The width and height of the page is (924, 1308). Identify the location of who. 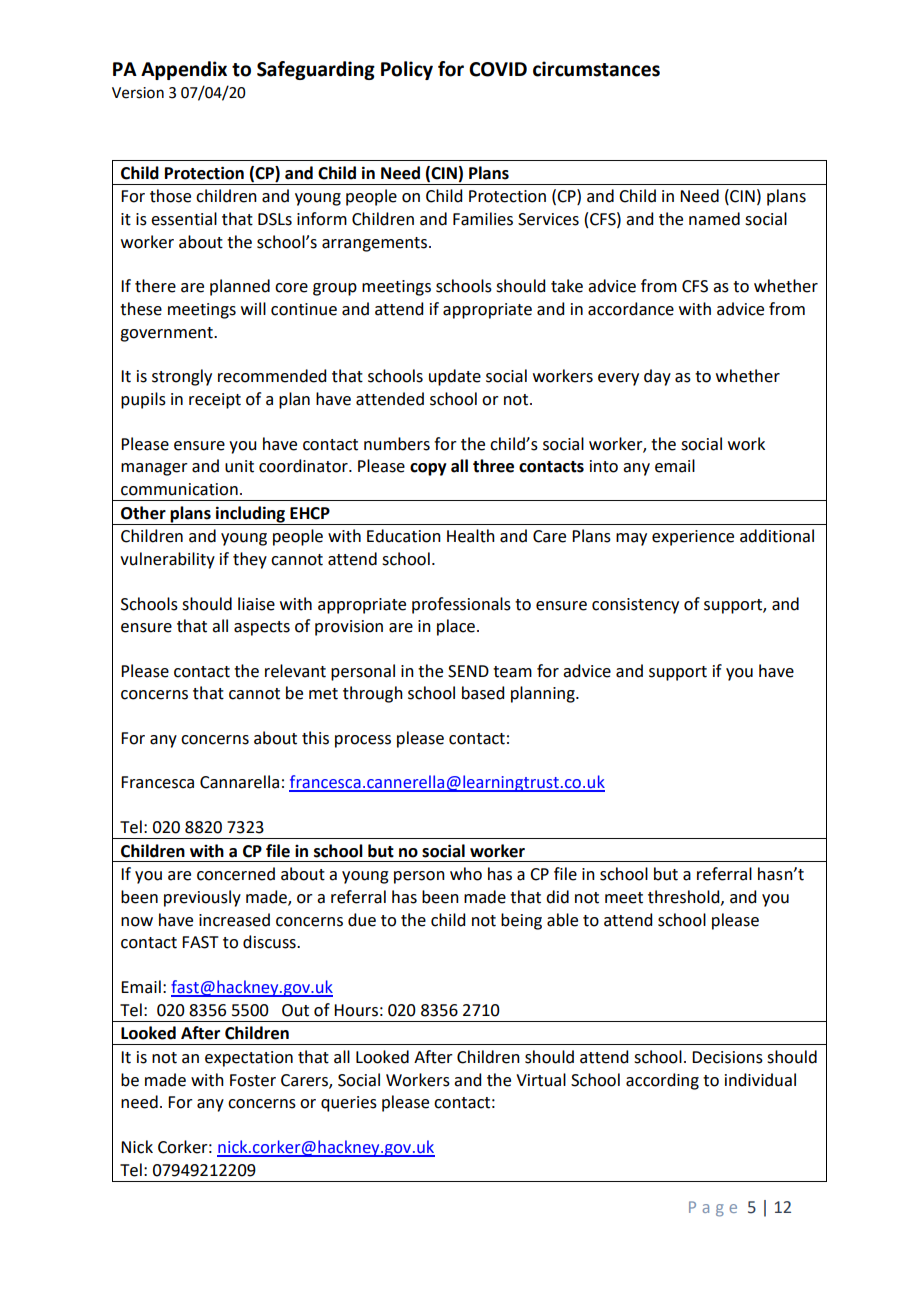
(466, 874).
